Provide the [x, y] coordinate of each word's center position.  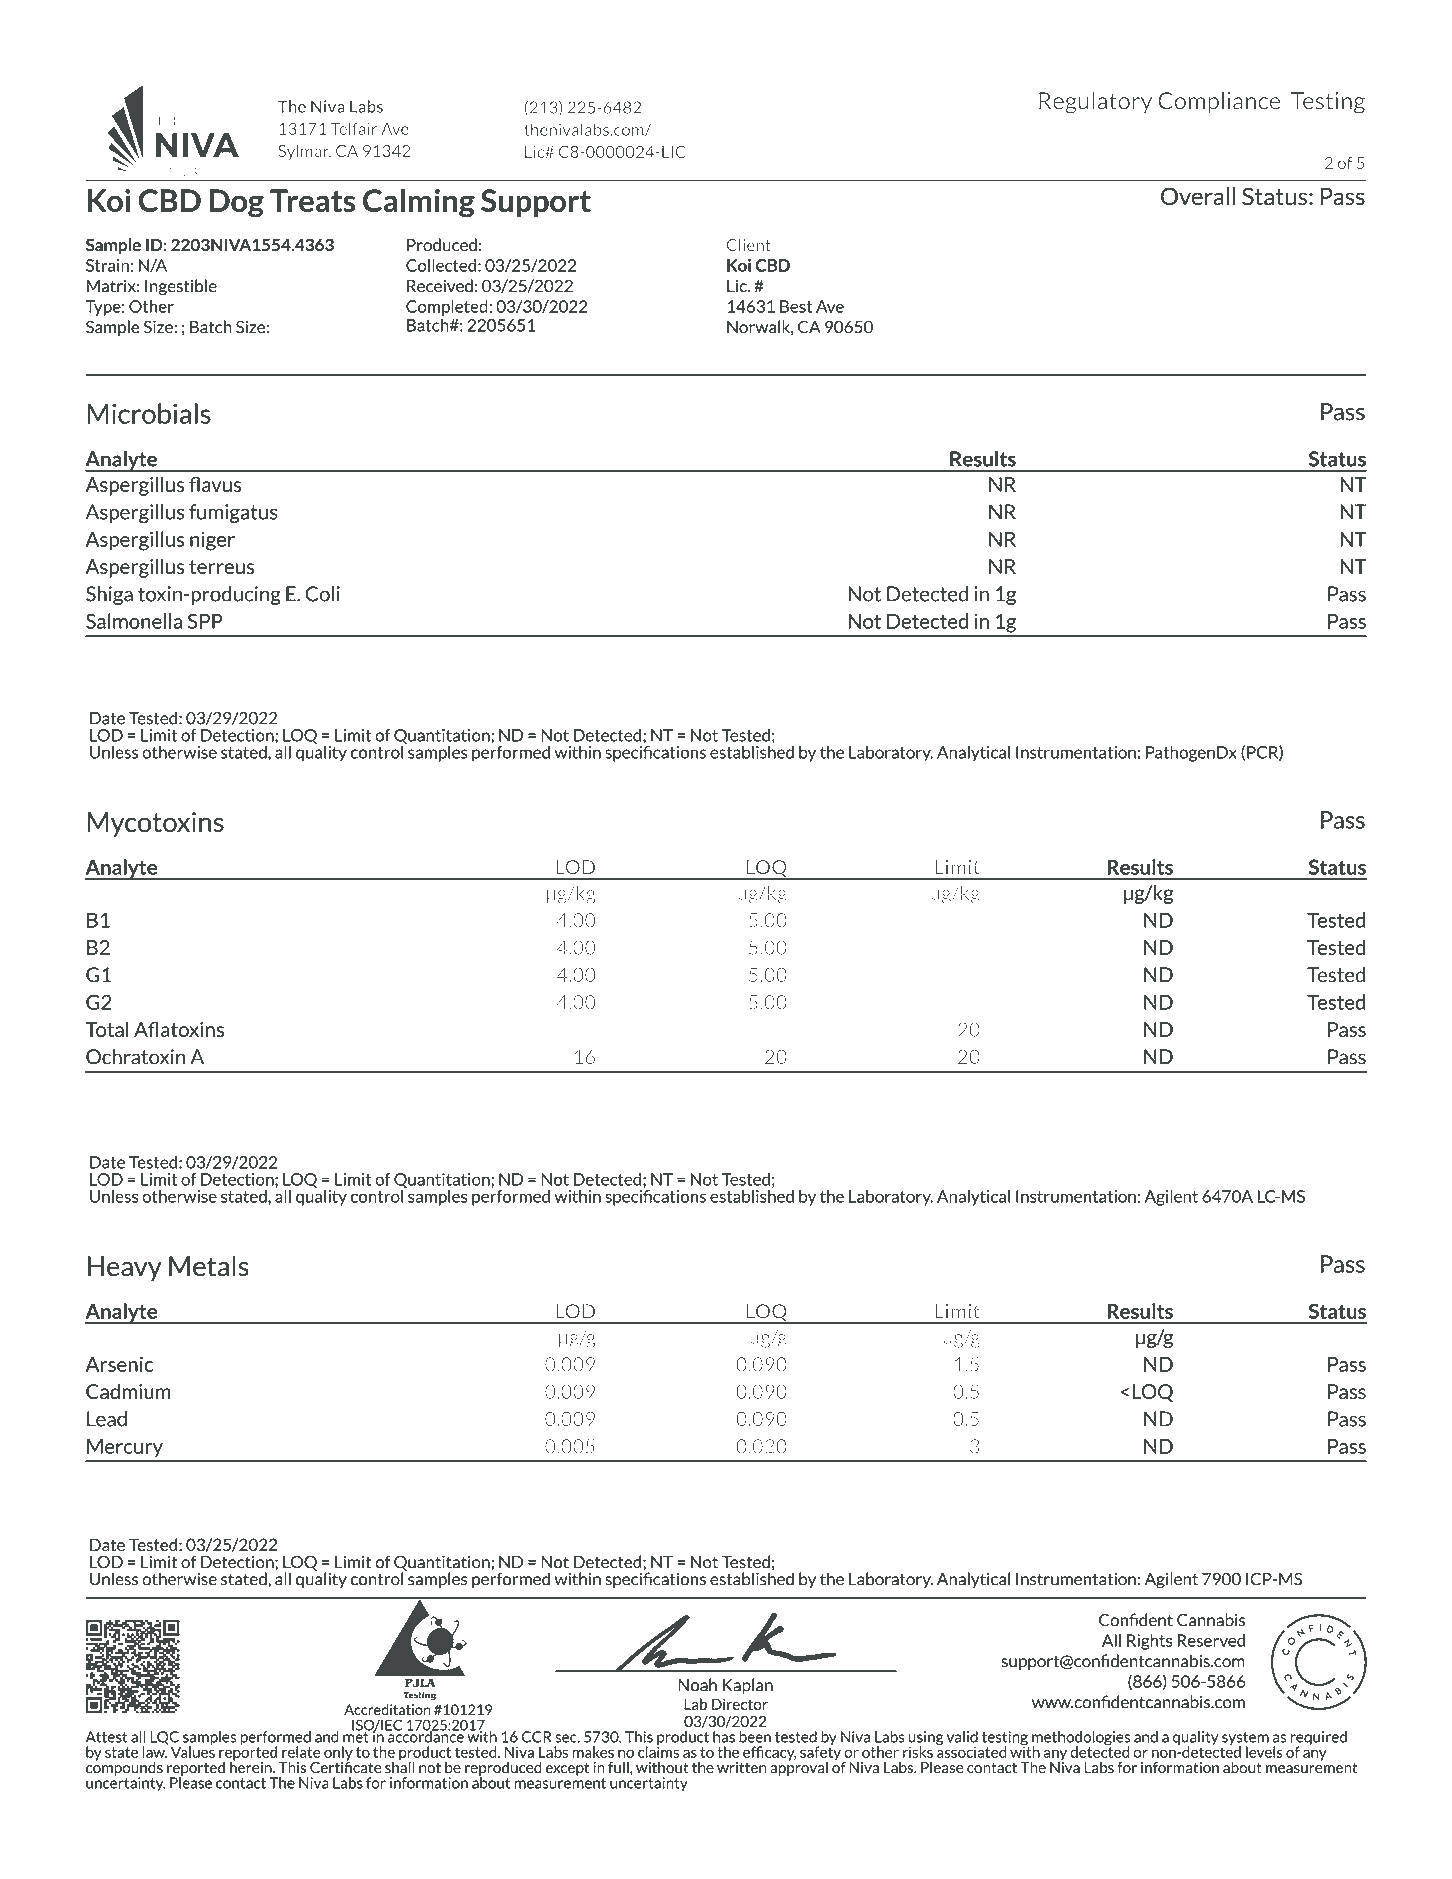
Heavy [124, 1268]
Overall [1198, 196]
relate [301, 1752]
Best [796, 306]
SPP [205, 621]
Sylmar [304, 152]
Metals [209, 1266]
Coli [323, 594]
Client [749, 244]
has [724, 1737]
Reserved [1211, 1640]
